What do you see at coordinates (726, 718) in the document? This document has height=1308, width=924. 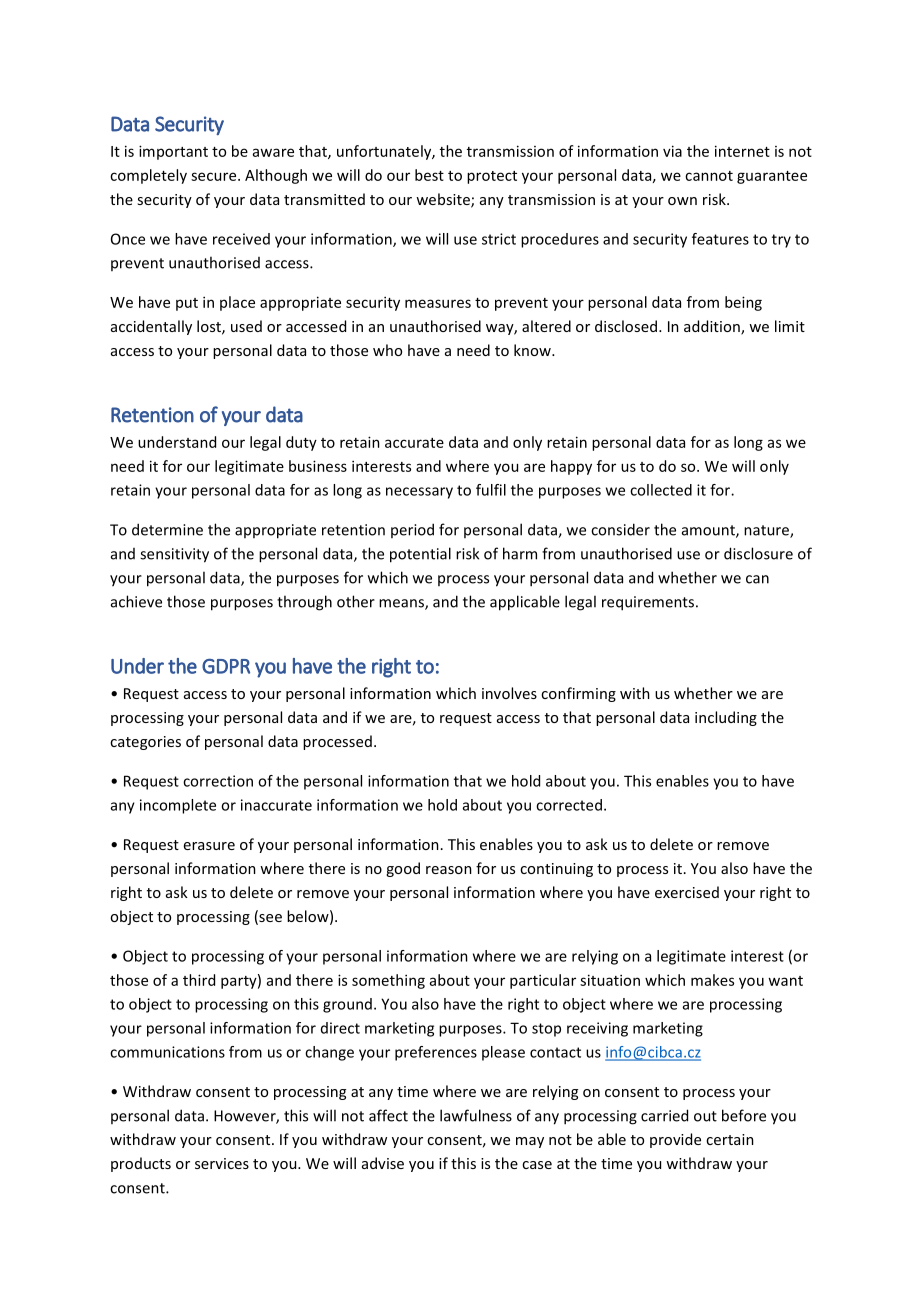 I see `including` at bounding box center [726, 718].
